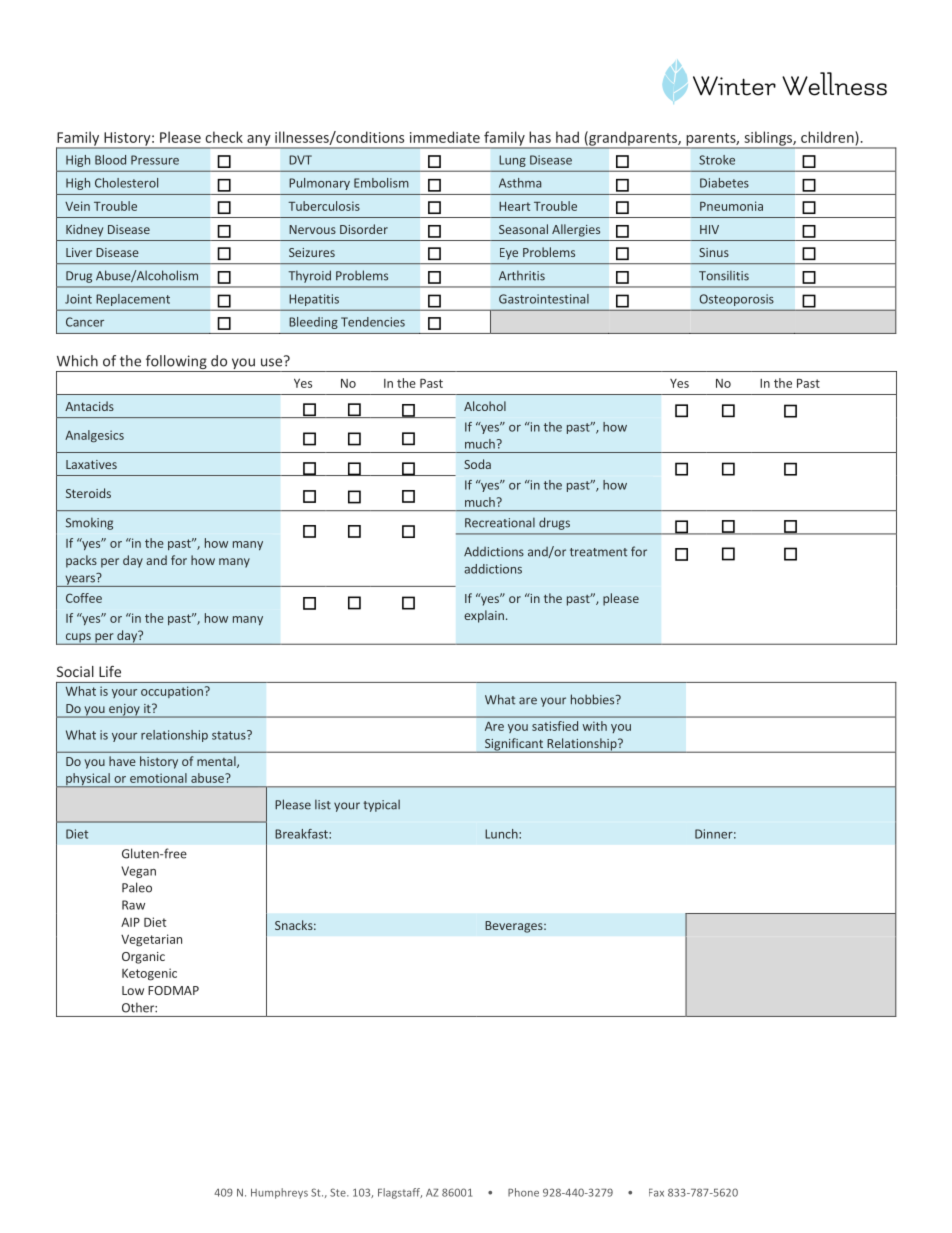 The height and width of the screenshot is (1233, 952). What do you see at coordinates (656, 1192) in the screenshot?
I see `Fax` at bounding box center [656, 1192].
